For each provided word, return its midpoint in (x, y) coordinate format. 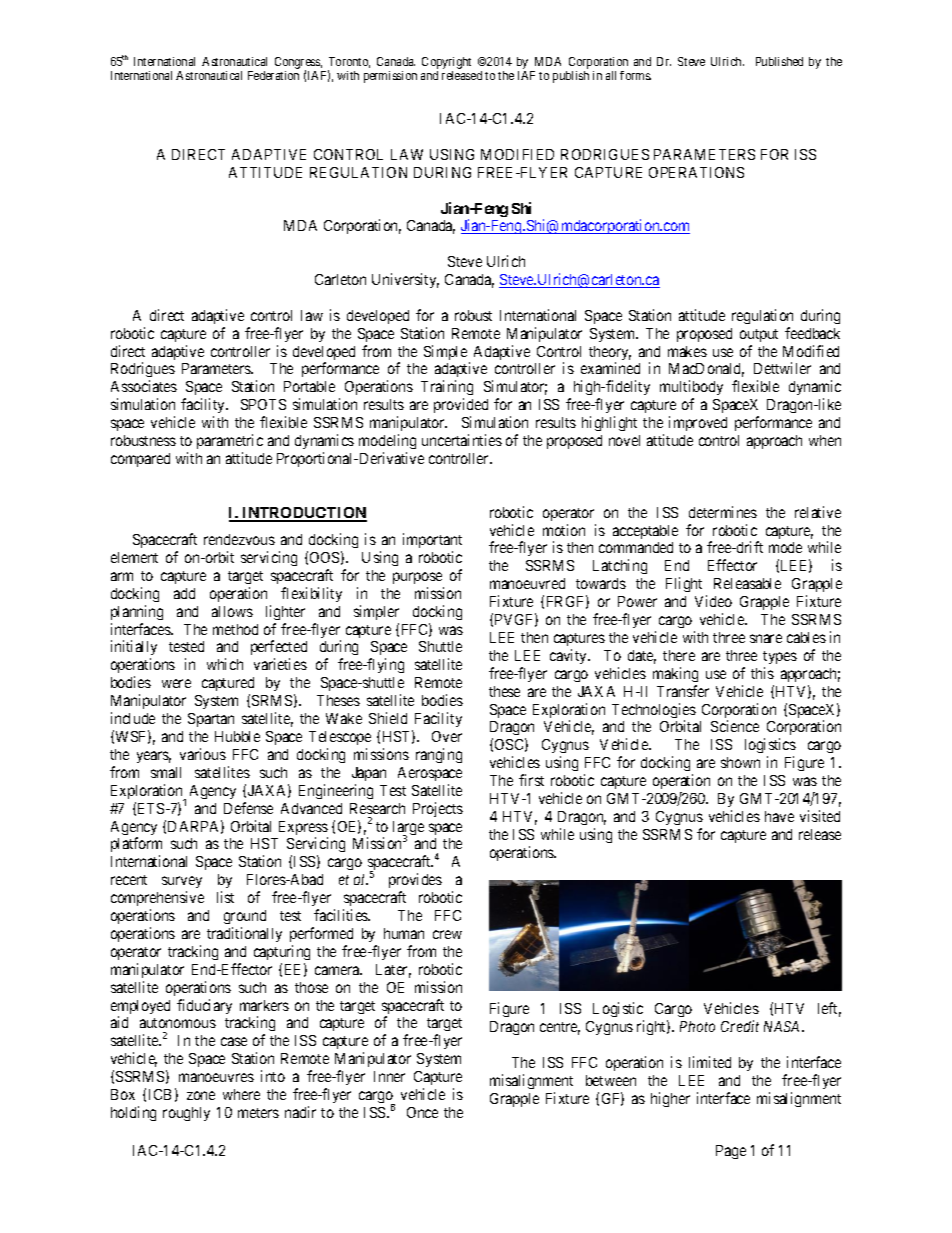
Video (713, 601)
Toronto (349, 62)
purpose (417, 578)
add (184, 593)
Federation (273, 75)
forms (635, 75)
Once (422, 1112)
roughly (186, 1114)
